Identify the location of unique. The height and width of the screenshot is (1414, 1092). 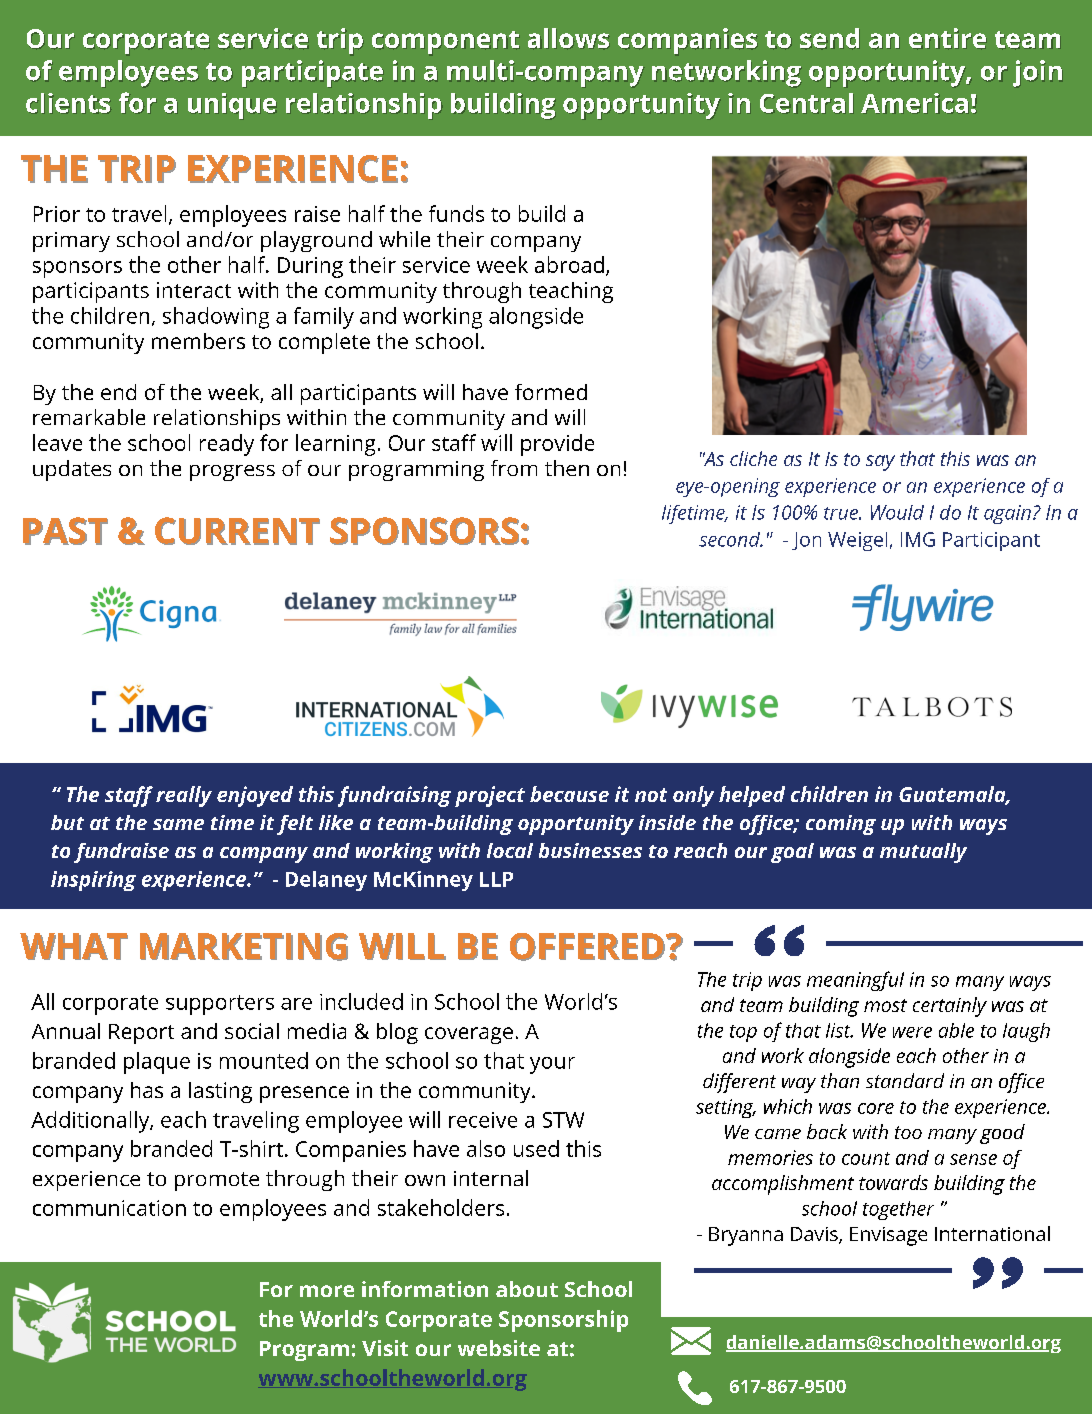
(232, 106).
